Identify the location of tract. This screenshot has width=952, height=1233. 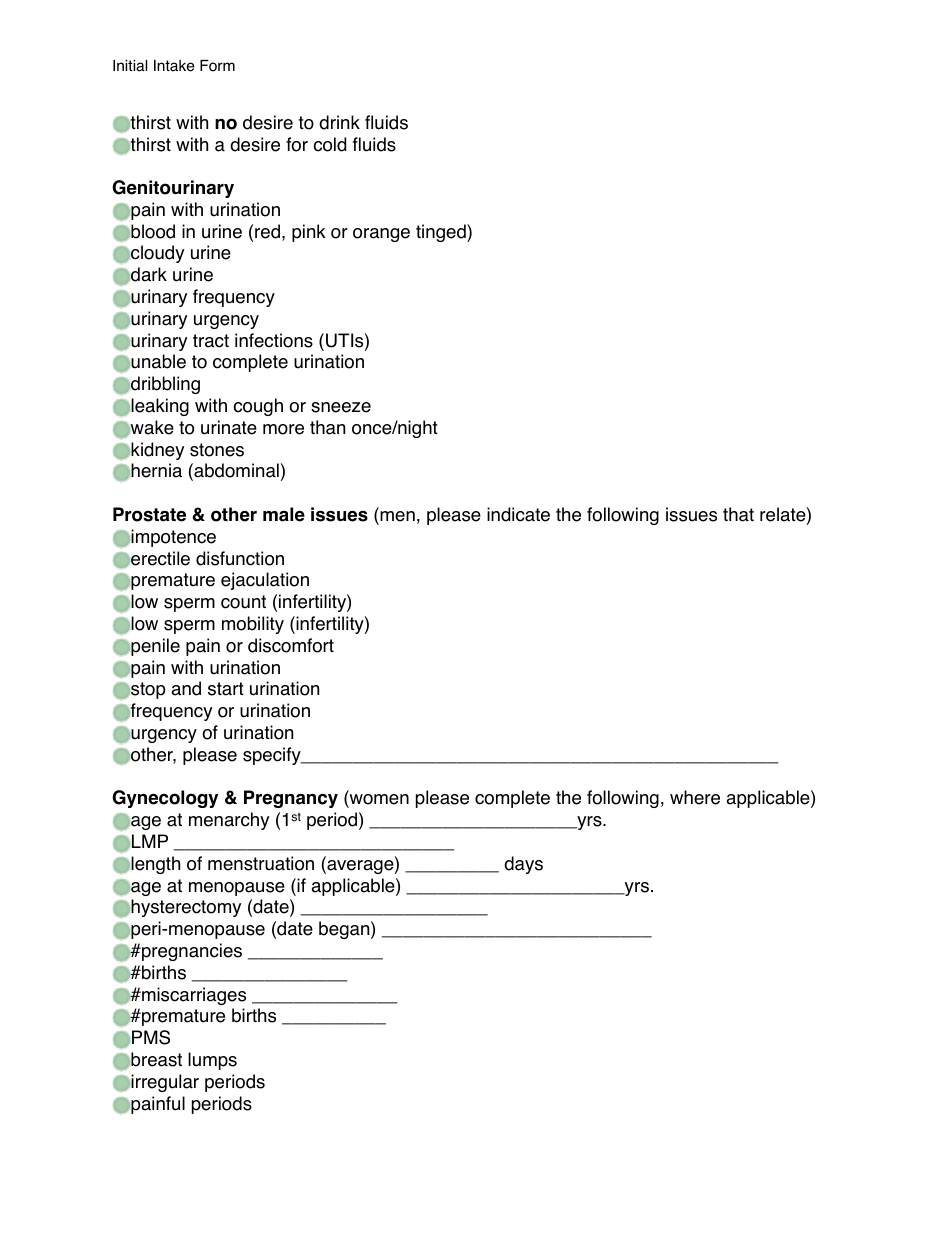
(211, 341).
